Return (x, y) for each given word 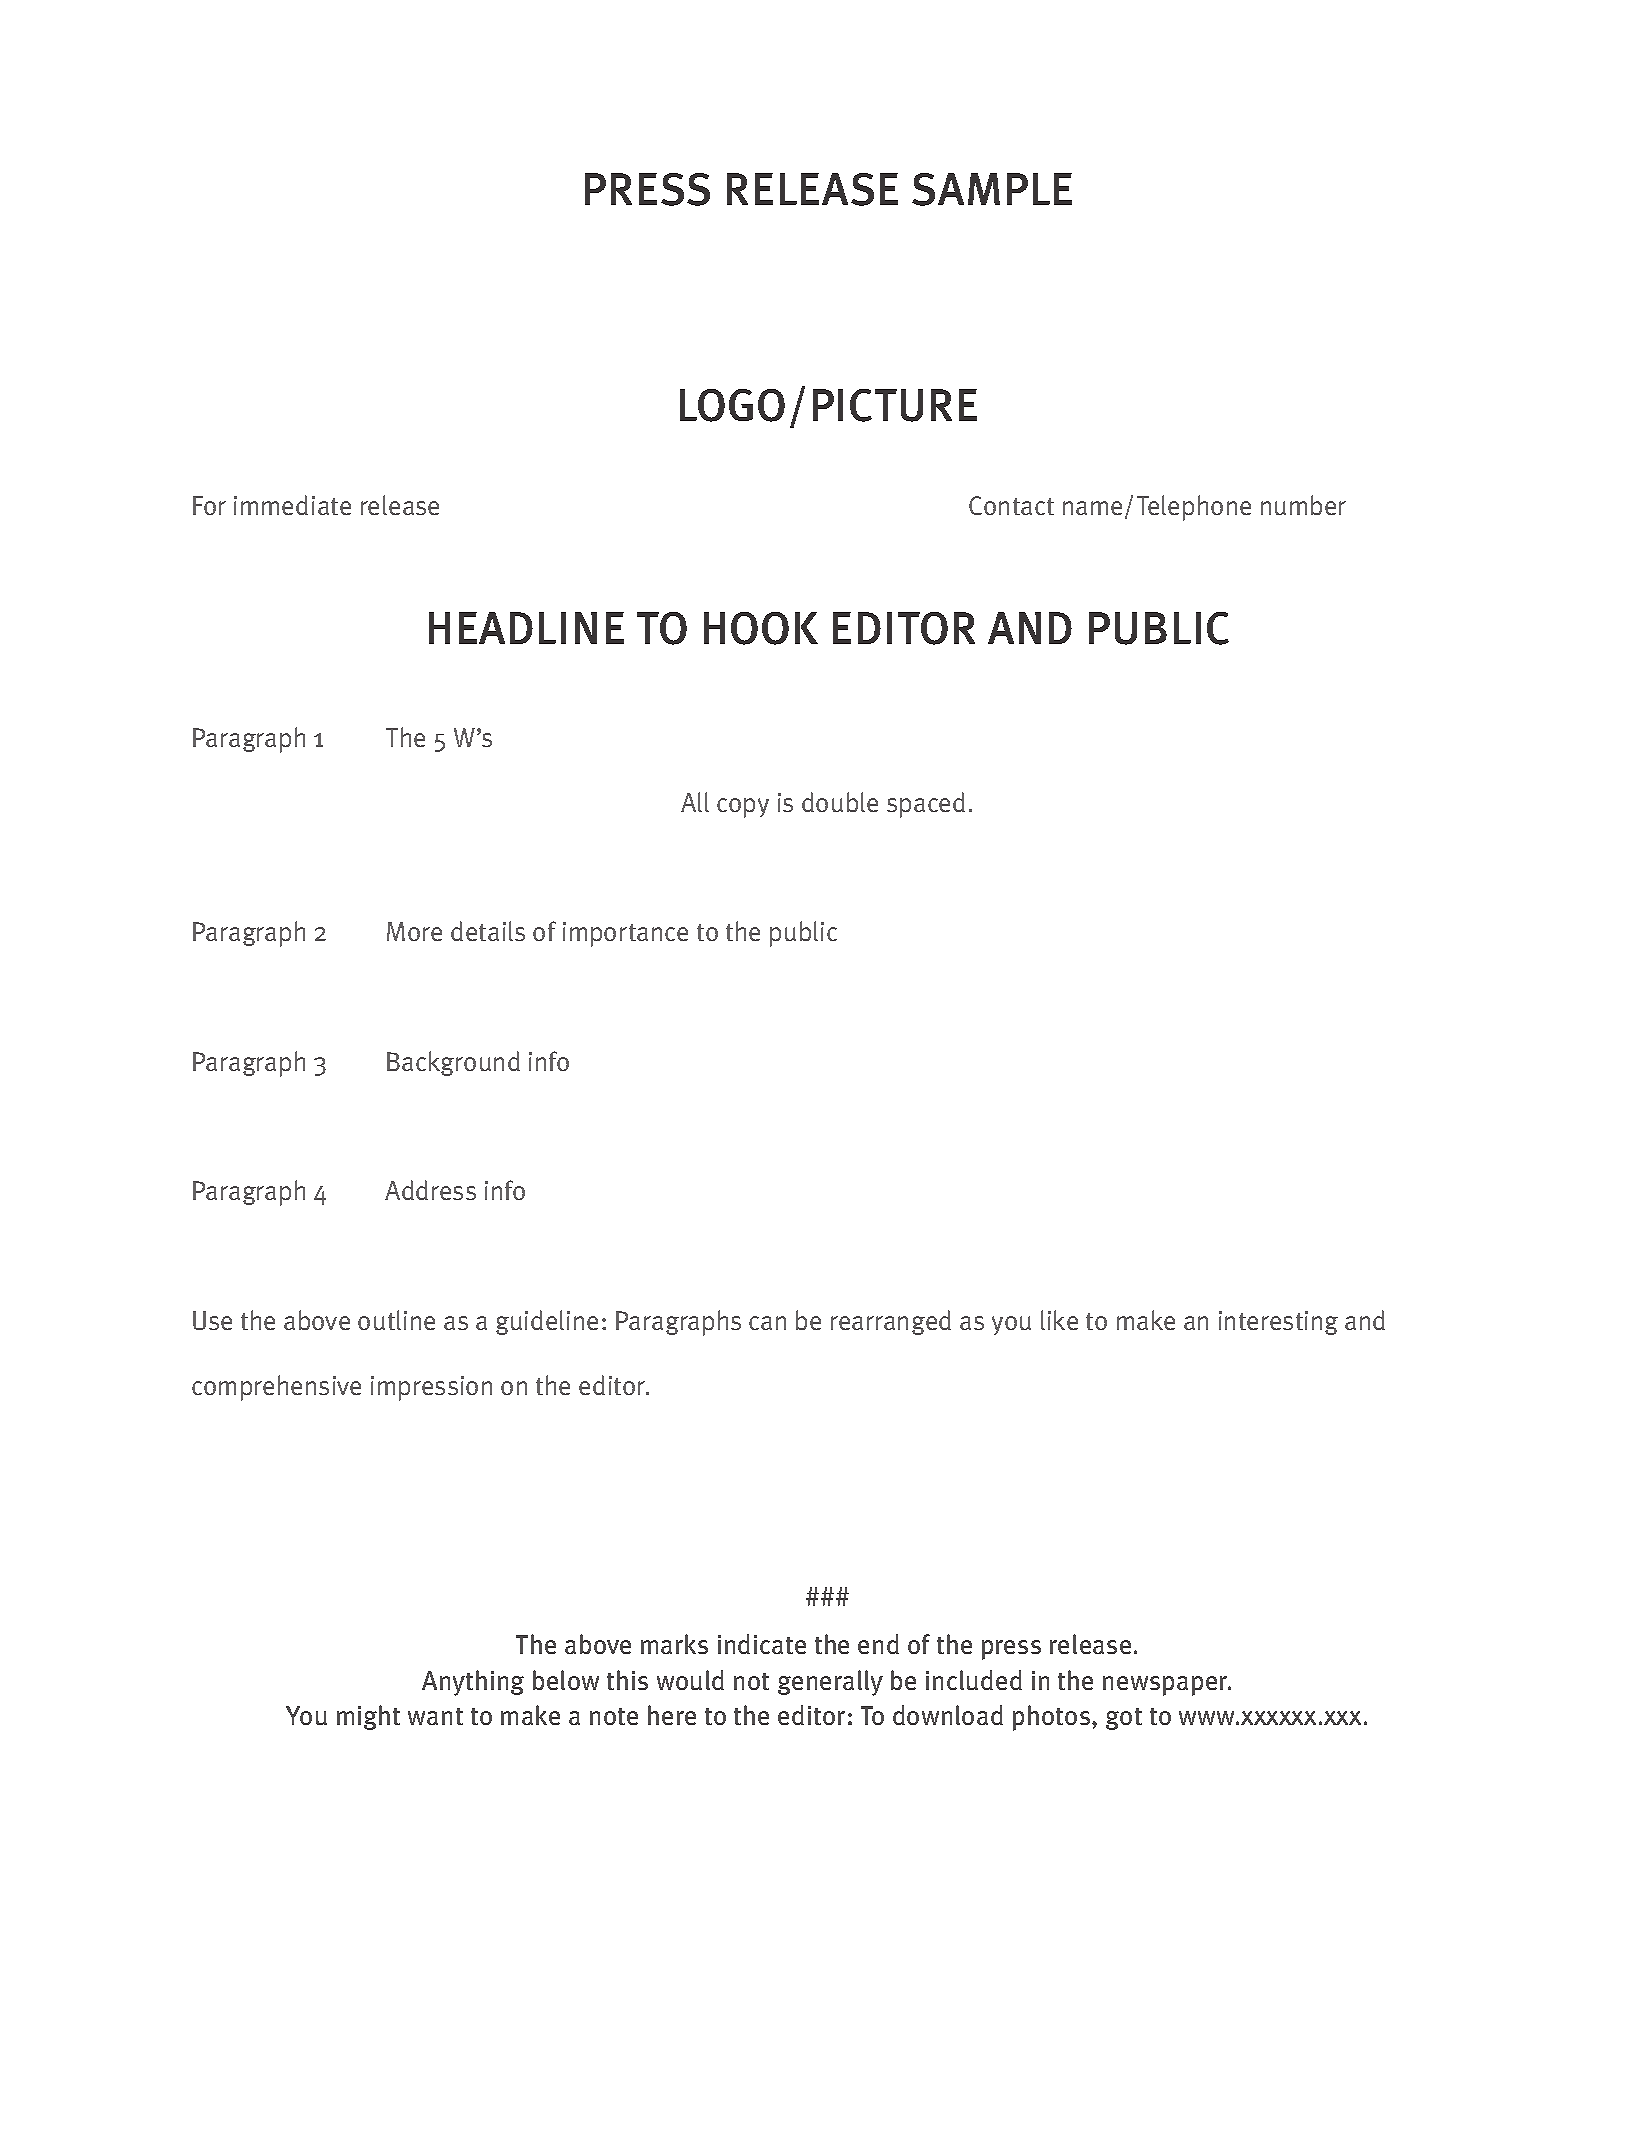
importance (625, 934)
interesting (1278, 1323)
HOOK (761, 628)
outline (396, 1320)
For (209, 505)
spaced (926, 805)
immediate (292, 505)
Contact (1011, 505)
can (767, 1323)
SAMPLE (992, 189)
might (368, 1717)
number (1303, 505)
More (414, 931)
